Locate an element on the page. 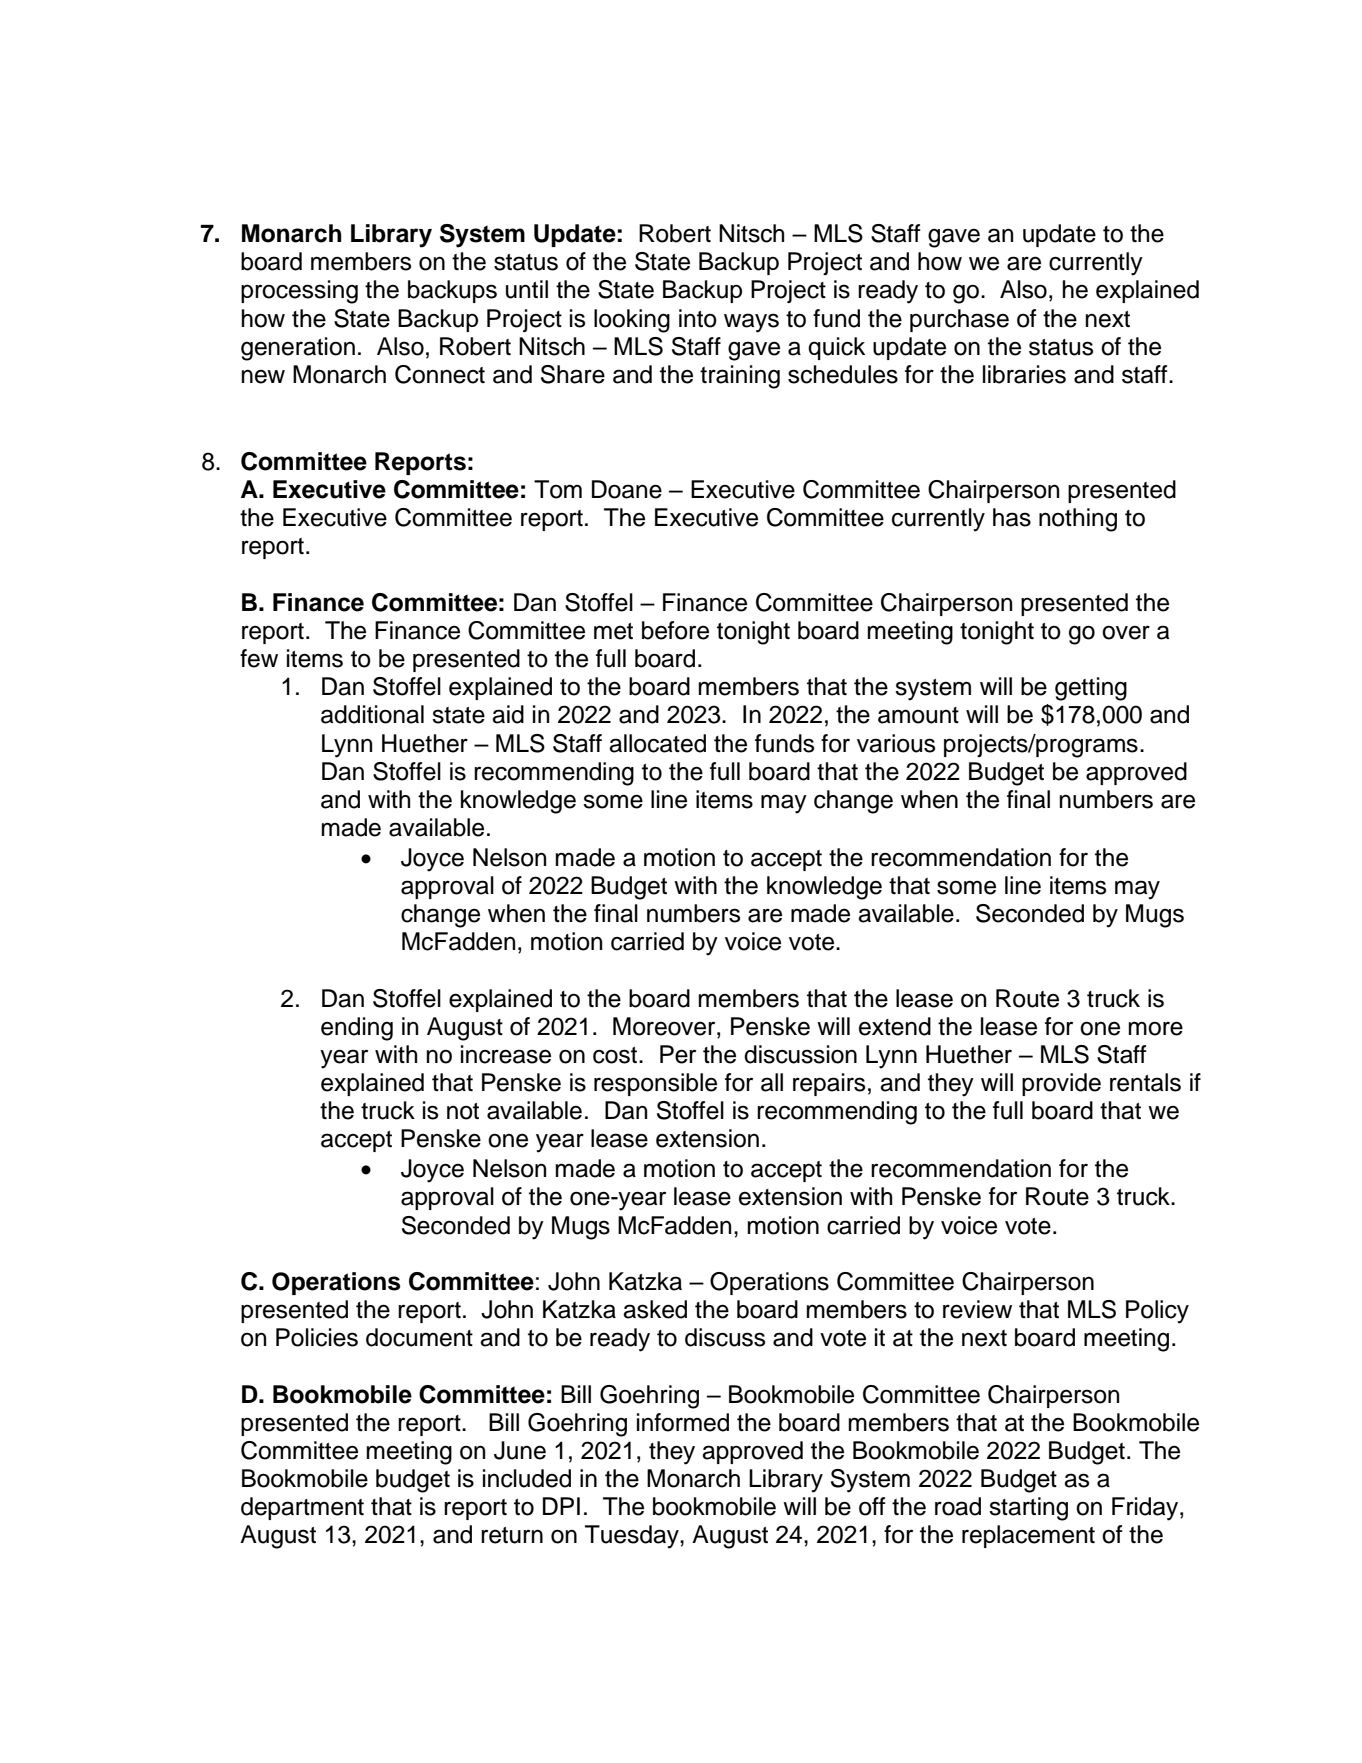 The width and height of the image is (1362, 1763). asked is located at coordinates (655, 1309).
